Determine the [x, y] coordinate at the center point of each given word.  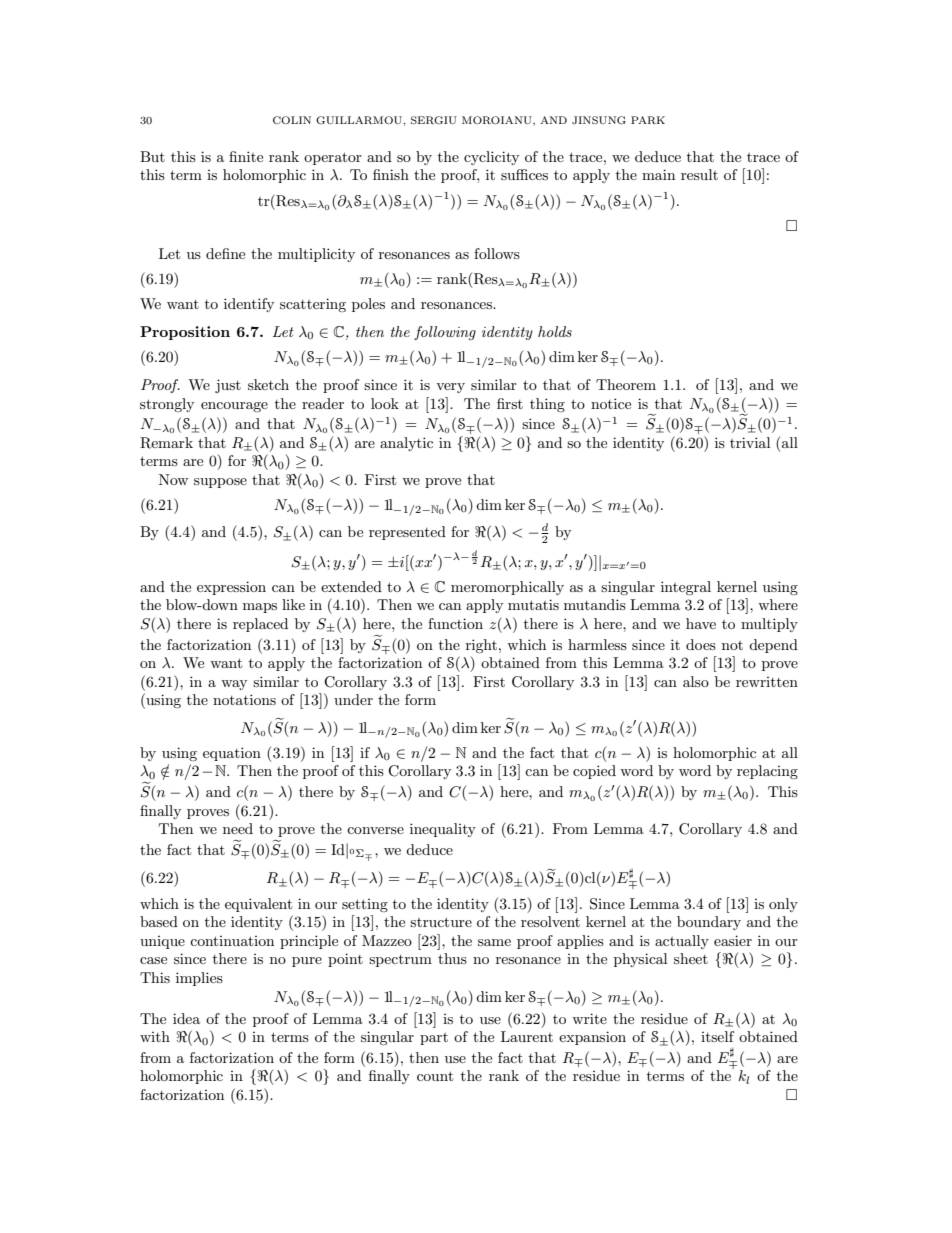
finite [246, 156]
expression [231, 588]
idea [186, 1018]
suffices [524, 174]
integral [686, 588]
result [699, 174]
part [434, 1039]
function [455, 623]
